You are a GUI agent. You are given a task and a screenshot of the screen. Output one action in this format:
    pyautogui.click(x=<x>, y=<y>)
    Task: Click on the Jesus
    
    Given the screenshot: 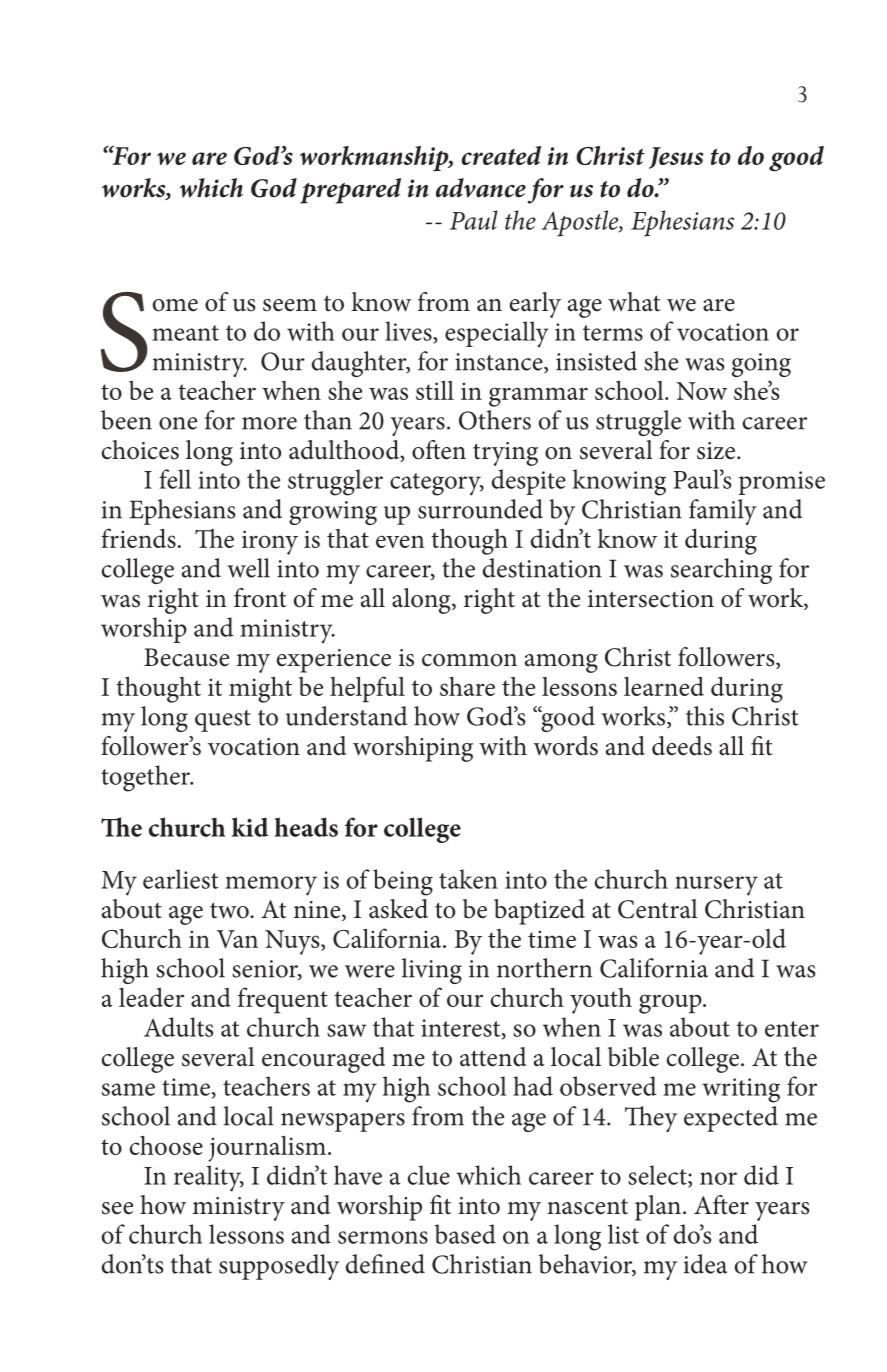 What is the action you would take?
    pyautogui.click(x=676, y=158)
